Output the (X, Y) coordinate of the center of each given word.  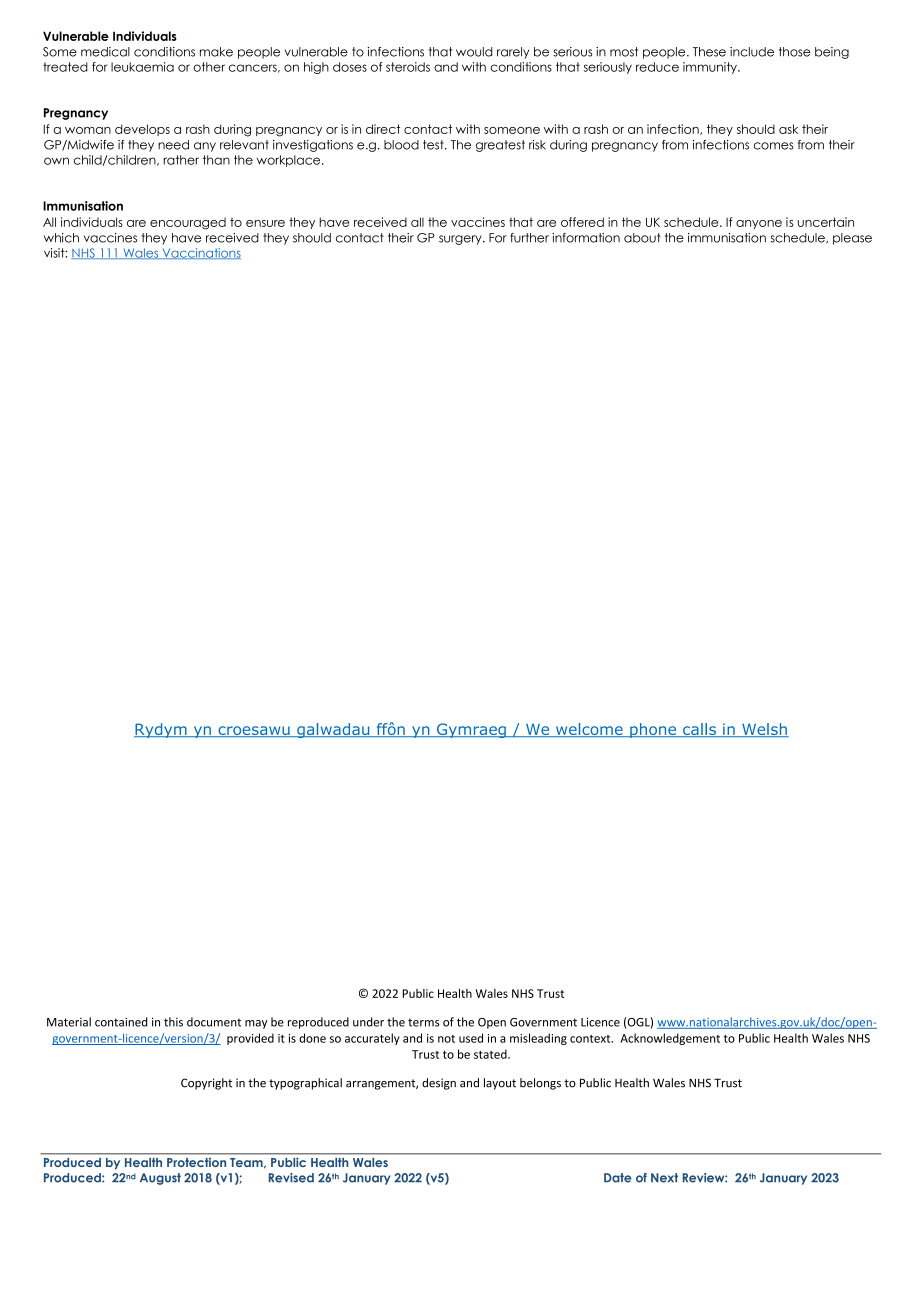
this (173, 1022)
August (160, 1179)
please (852, 239)
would (474, 52)
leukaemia (142, 67)
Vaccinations (200, 253)
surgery (461, 240)
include (752, 52)
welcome (589, 730)
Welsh (764, 730)
